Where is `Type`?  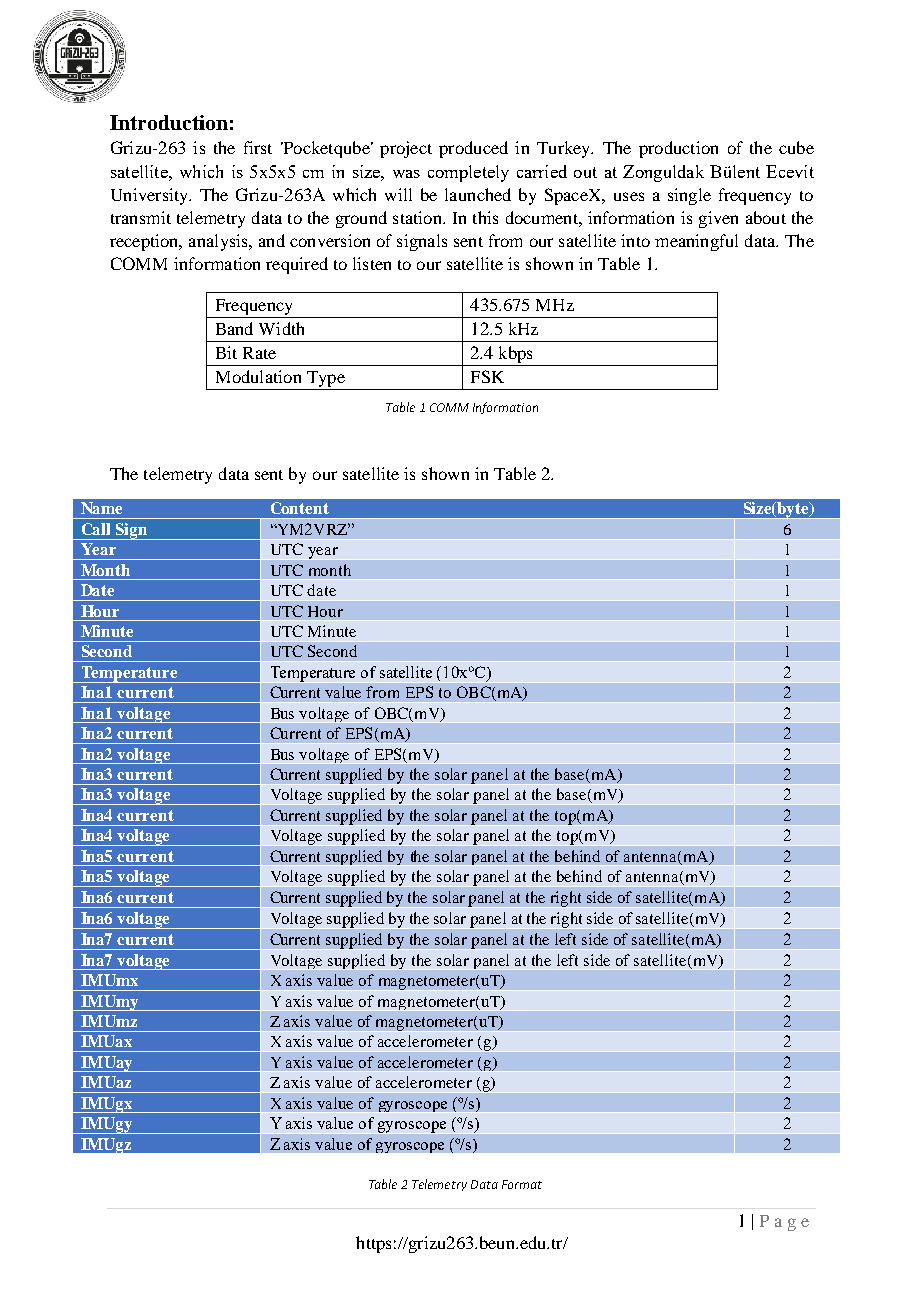
Type is located at coordinates (326, 379).
